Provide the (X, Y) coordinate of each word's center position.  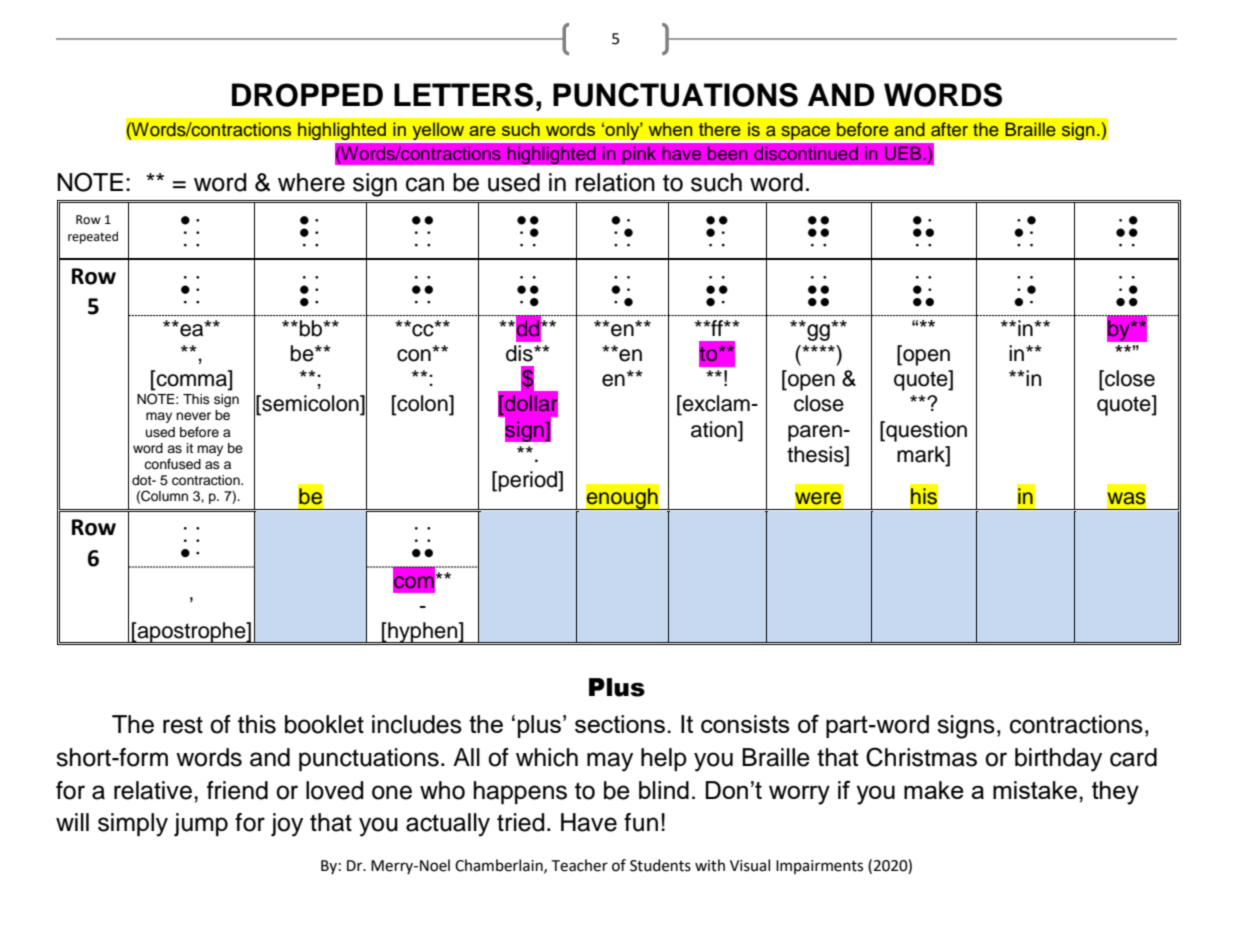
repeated (93, 237)
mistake (1035, 790)
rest (183, 725)
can (425, 184)
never (193, 416)
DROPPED (307, 95)
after (949, 129)
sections (620, 724)
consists (745, 724)
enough (622, 499)
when (670, 129)
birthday (1058, 760)
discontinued (806, 153)
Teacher (579, 865)
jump (201, 825)
